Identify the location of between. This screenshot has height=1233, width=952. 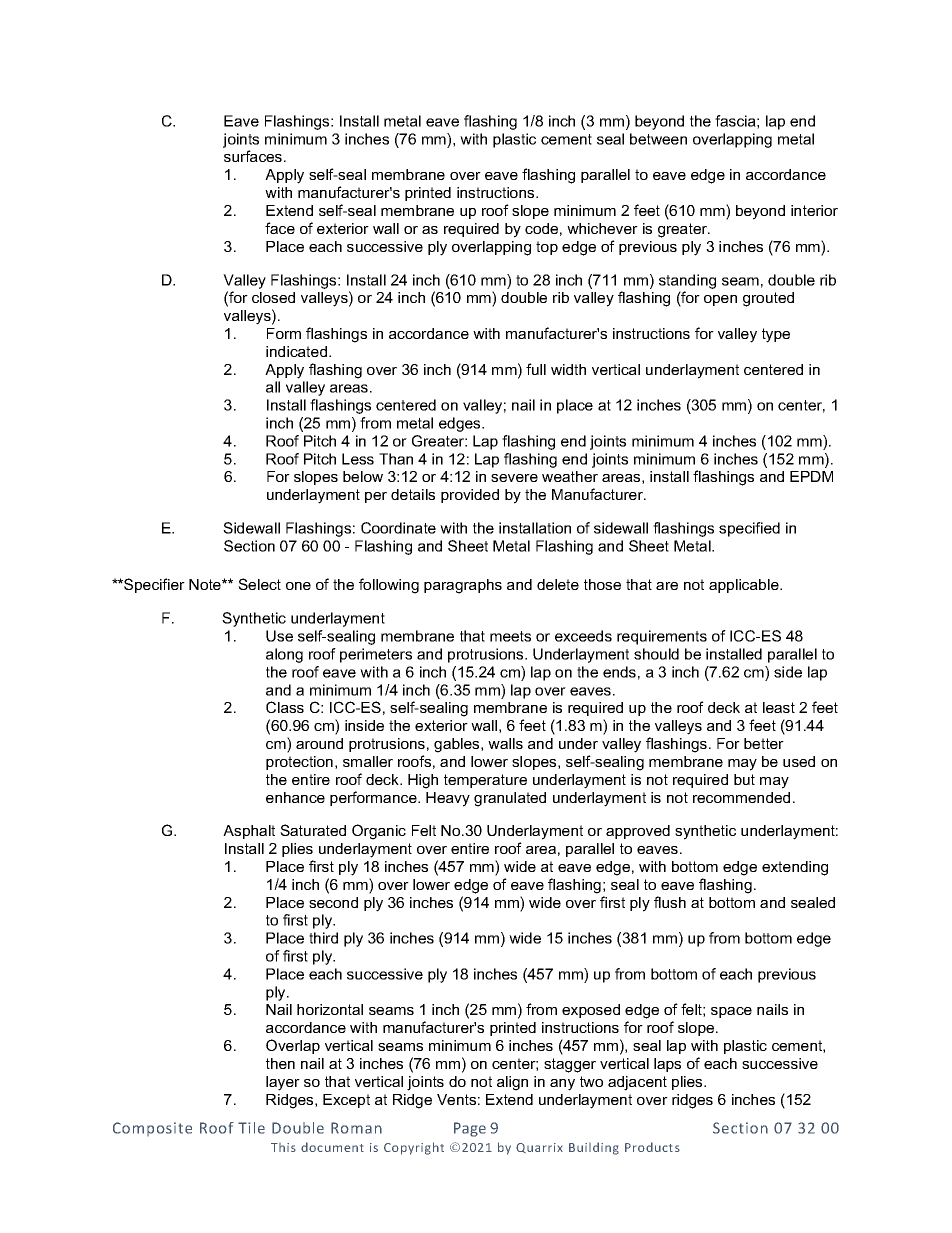
(658, 139).
